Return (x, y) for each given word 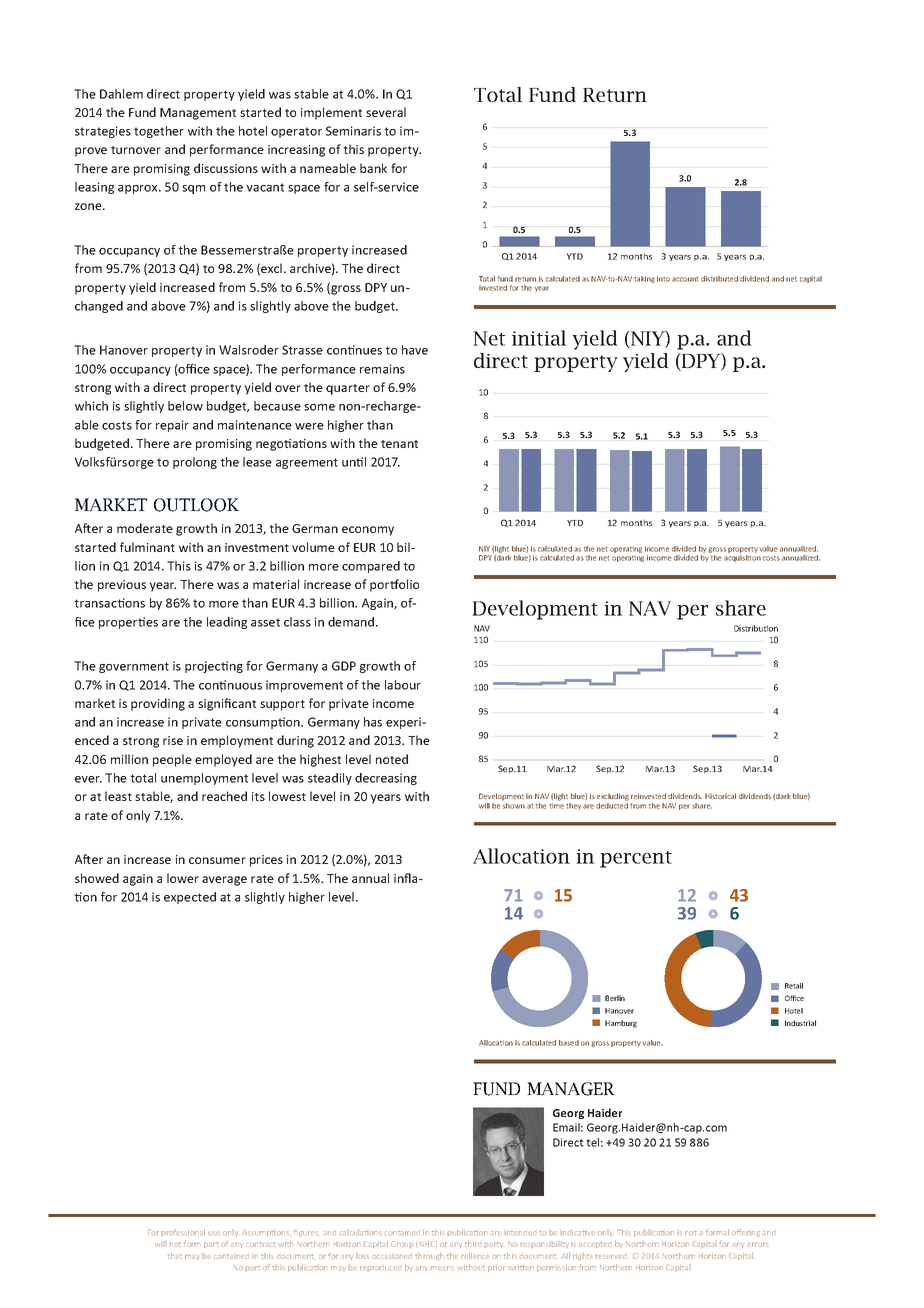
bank (373, 168)
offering (746, 1232)
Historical (720, 796)
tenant (399, 444)
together (159, 132)
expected (190, 898)
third (473, 1244)
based (569, 1043)
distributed (719, 279)
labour (403, 685)
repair (172, 426)
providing (158, 704)
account (685, 279)
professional (183, 1232)
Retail (794, 986)
